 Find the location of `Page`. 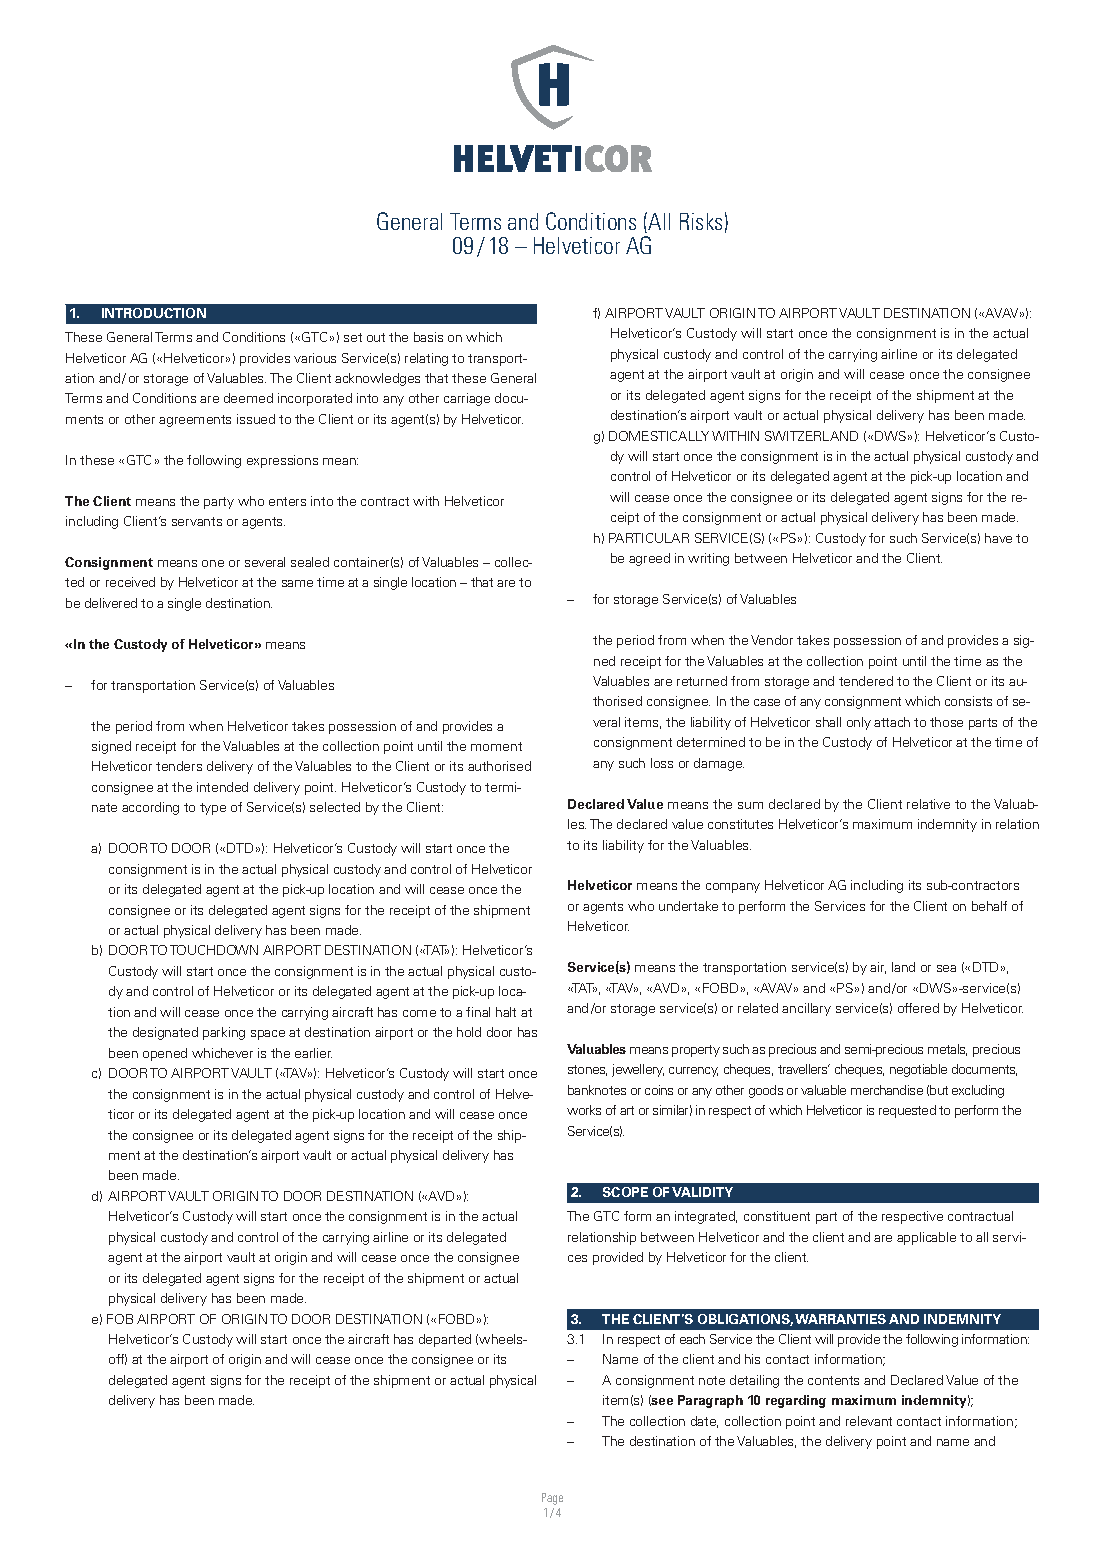

Page is located at coordinates (552, 1499).
